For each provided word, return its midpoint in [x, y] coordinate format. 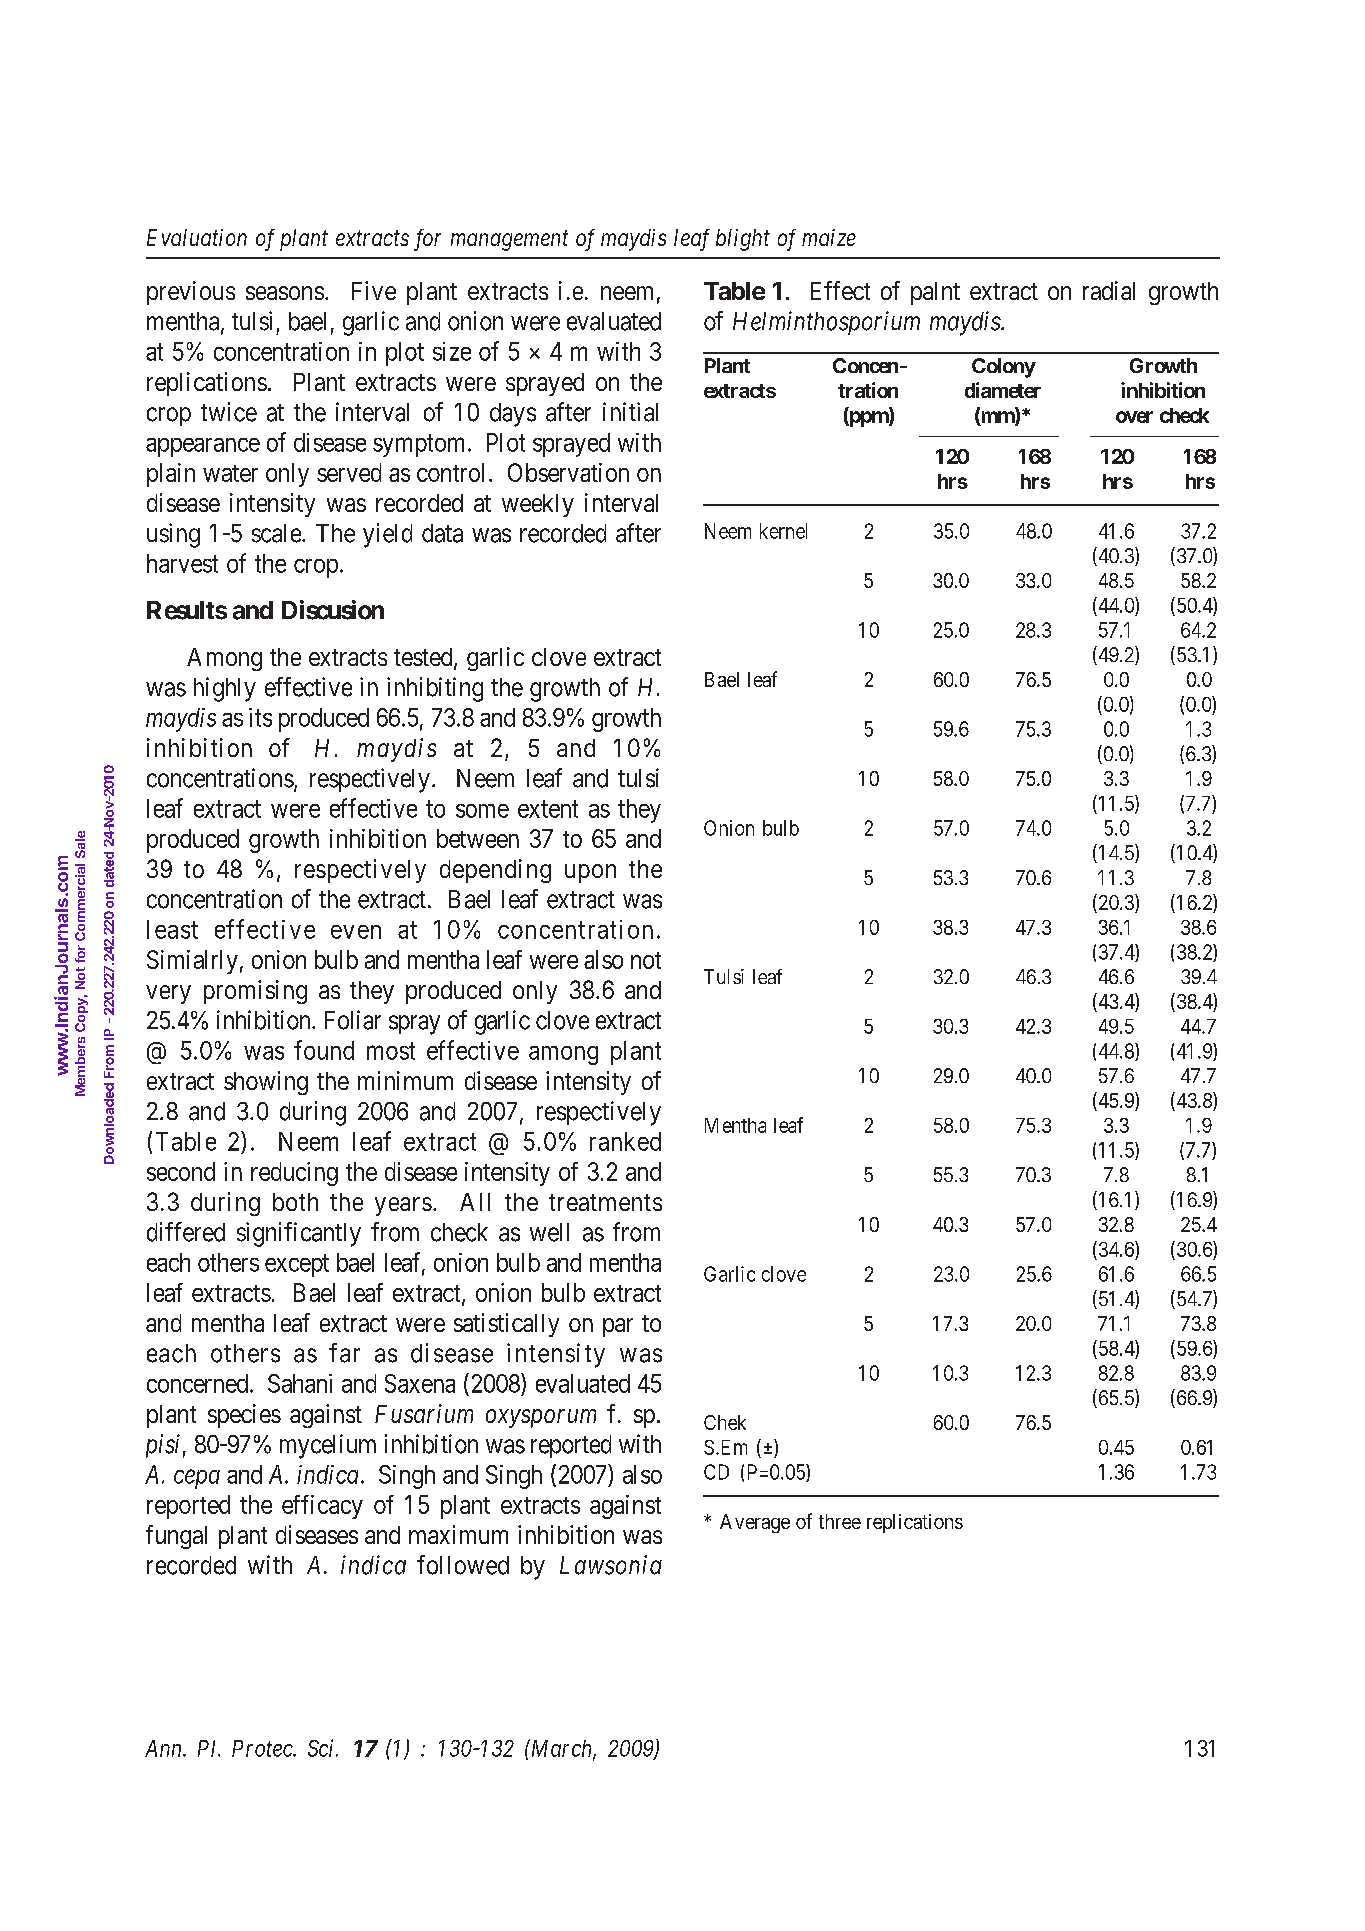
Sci [322, 1748]
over [1134, 417]
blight [743, 240]
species [244, 1416]
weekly [538, 505]
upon [590, 873]
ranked [625, 1141]
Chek [725, 1422]
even [356, 932]
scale [277, 533]
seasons [285, 293]
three [840, 1521]
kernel [783, 531]
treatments [605, 1202]
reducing [294, 1174]
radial [1109, 290]
